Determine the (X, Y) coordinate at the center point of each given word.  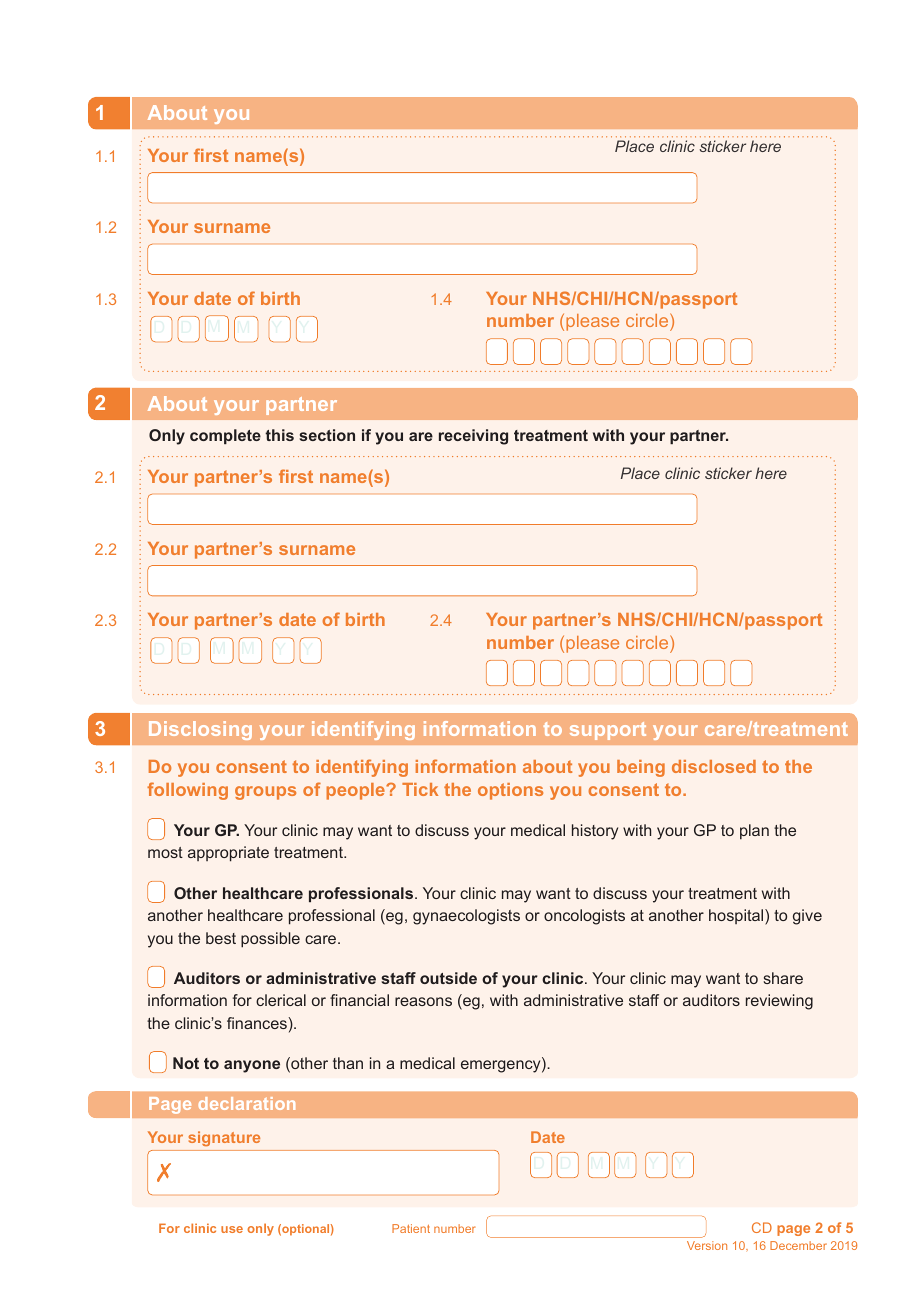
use (232, 1229)
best (221, 938)
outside (448, 978)
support (608, 731)
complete (225, 436)
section (327, 435)
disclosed (714, 766)
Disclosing (200, 730)
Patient (411, 1228)
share (783, 978)
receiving (473, 437)
